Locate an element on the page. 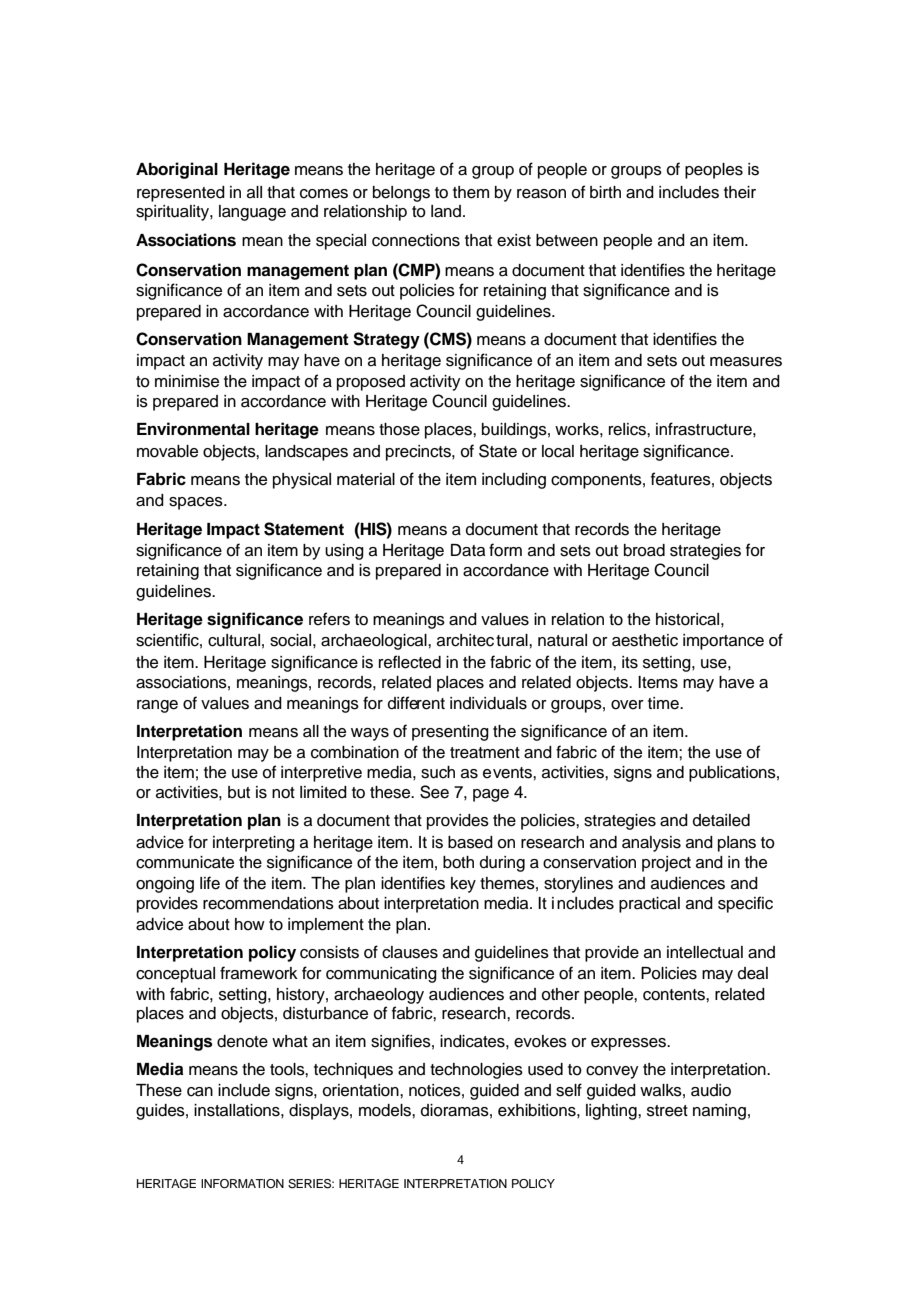  project is located at coordinates (666, 864).
